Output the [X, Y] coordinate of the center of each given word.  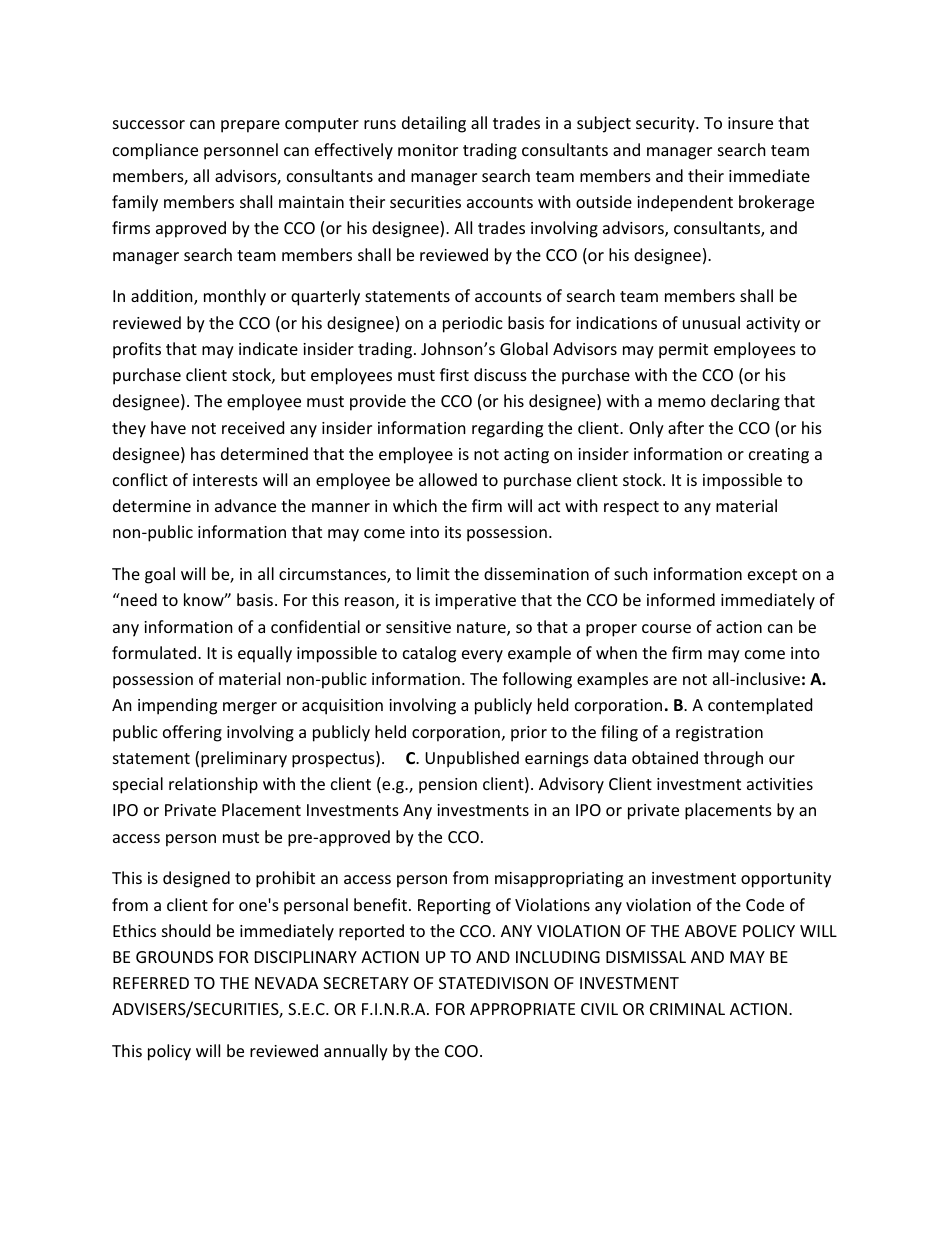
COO [461, 1051]
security [666, 125]
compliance [155, 151]
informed [681, 599]
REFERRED [151, 983]
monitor [428, 150]
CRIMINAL [687, 1009]
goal [160, 575]
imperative [475, 602]
